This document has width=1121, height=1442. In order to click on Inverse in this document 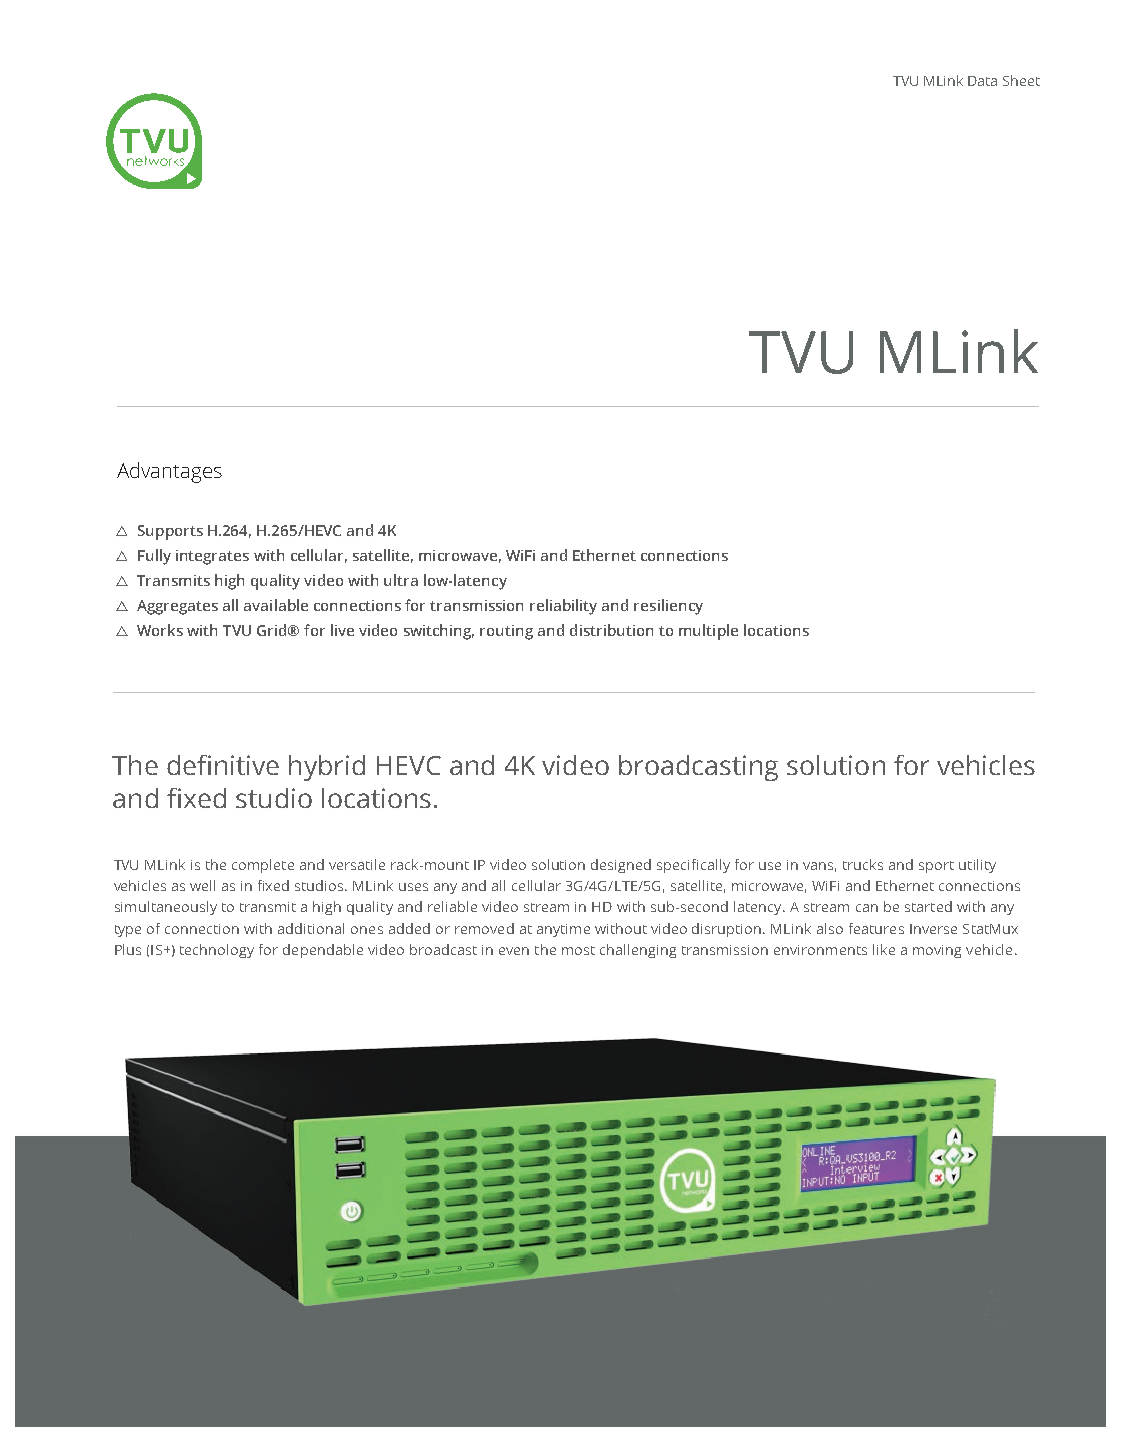, I will do `click(933, 929)`.
